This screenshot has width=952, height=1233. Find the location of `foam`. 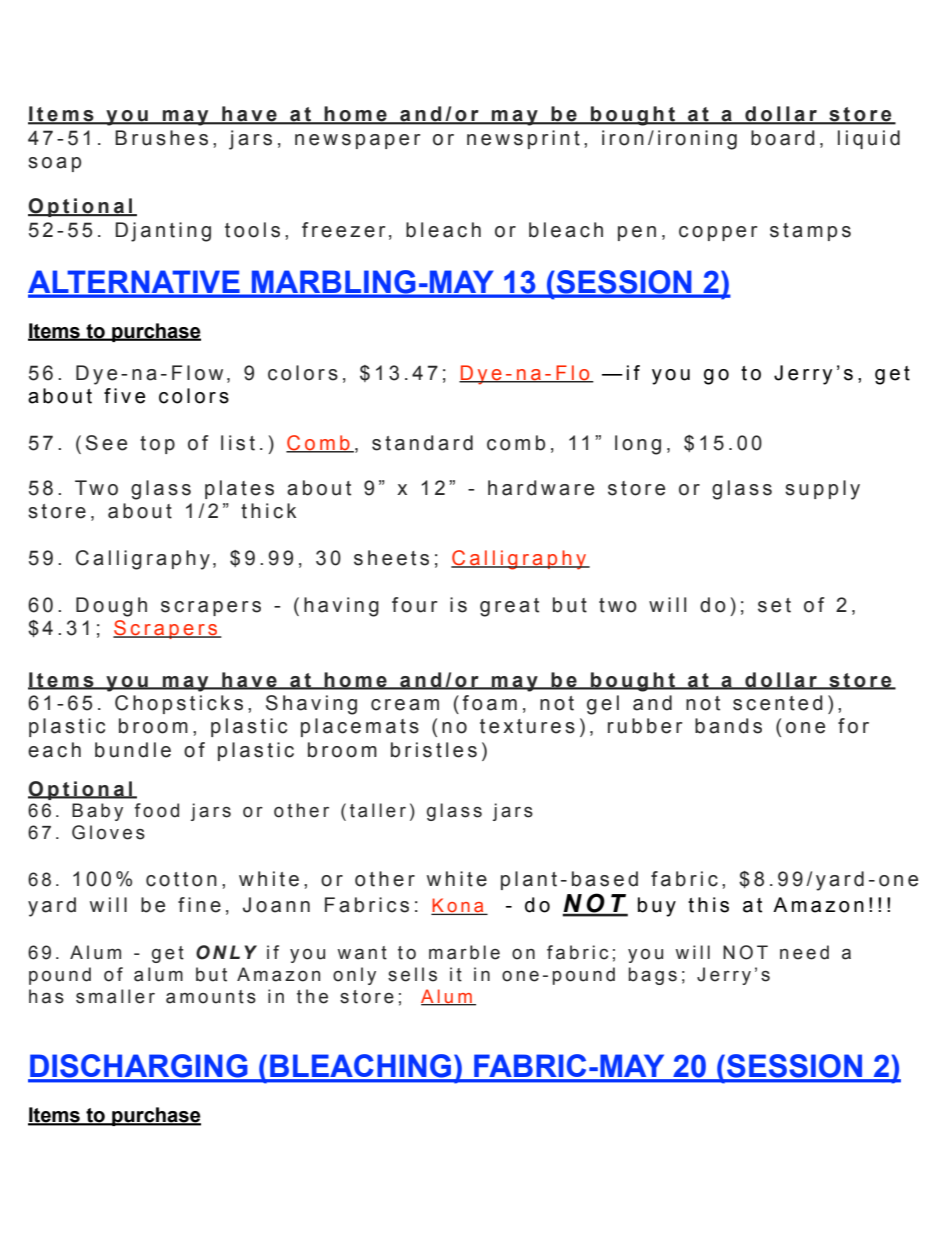

foam is located at coordinates (490, 703).
